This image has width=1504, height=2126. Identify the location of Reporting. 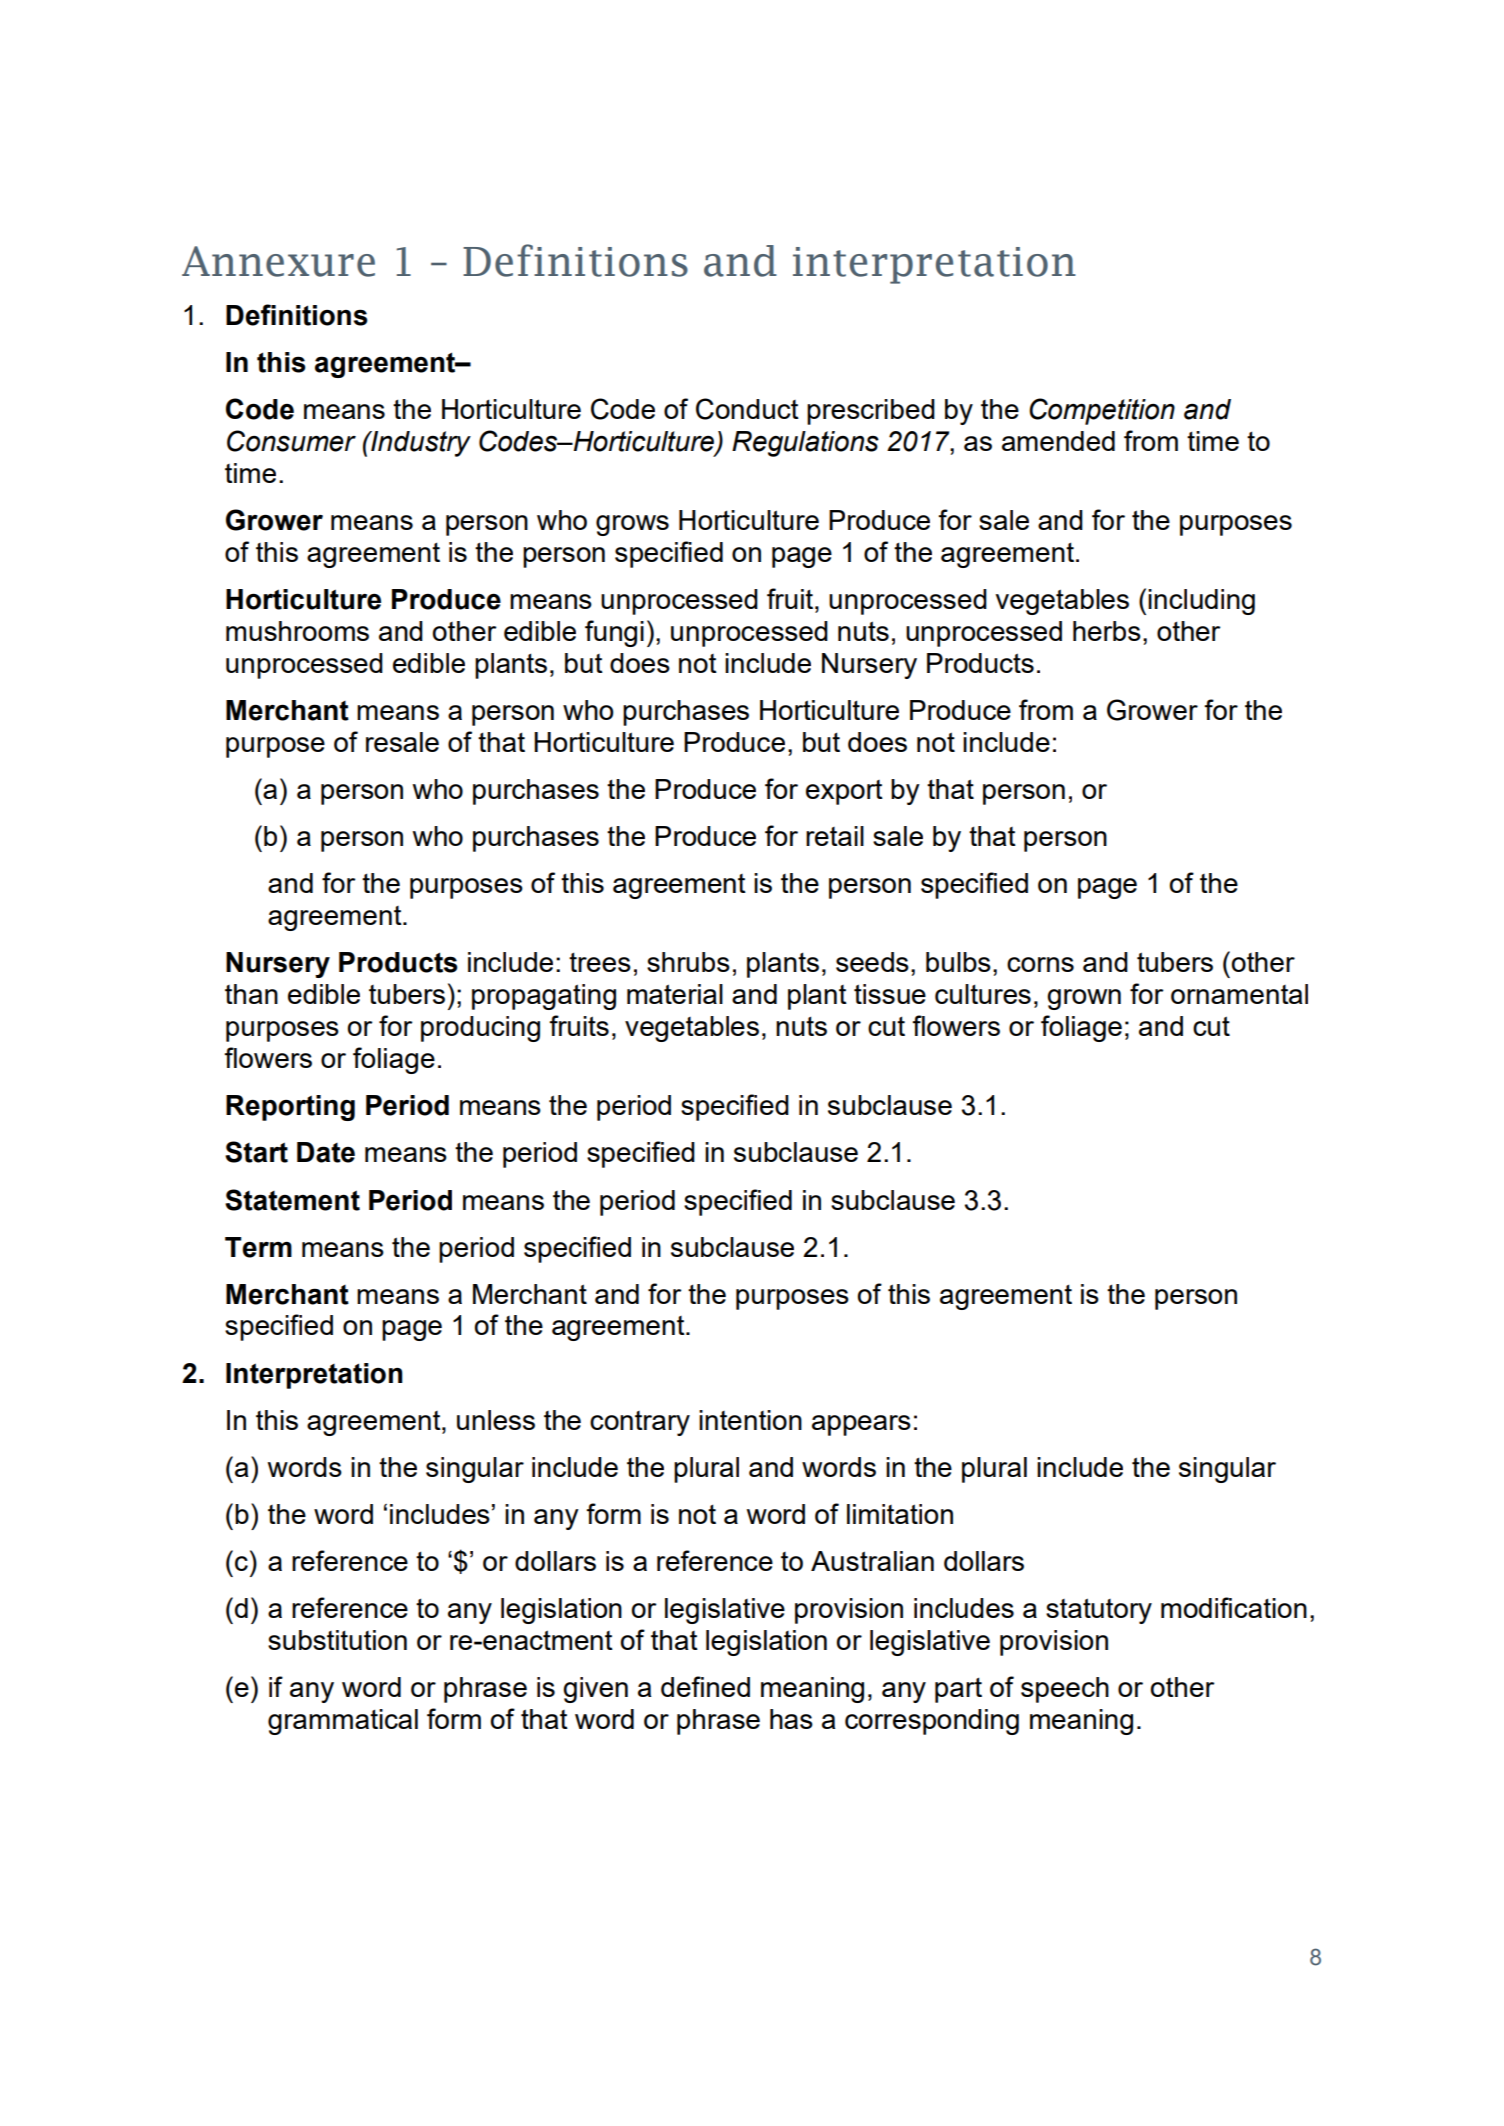
(290, 1108).
